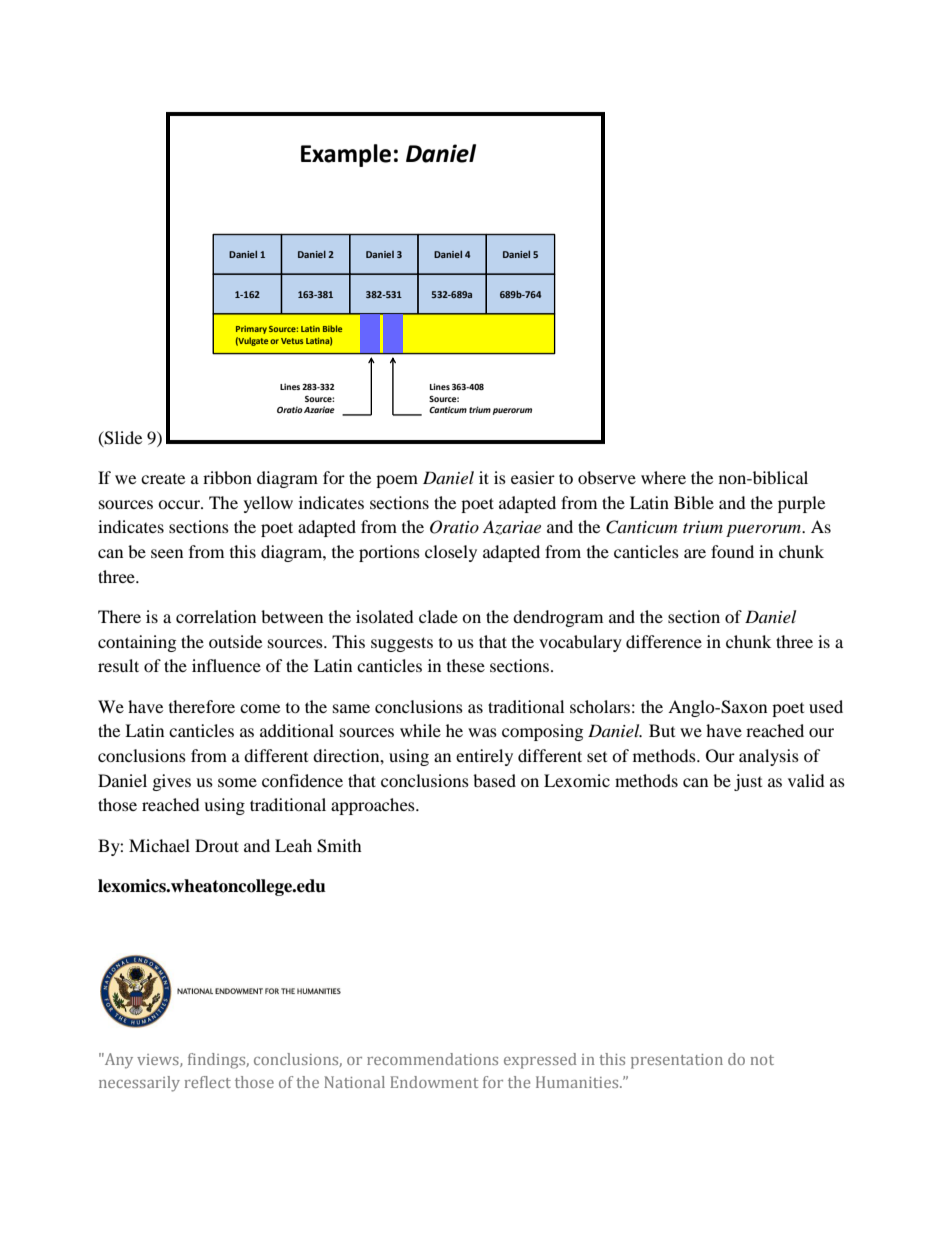  I want to click on found, so click(732, 551).
